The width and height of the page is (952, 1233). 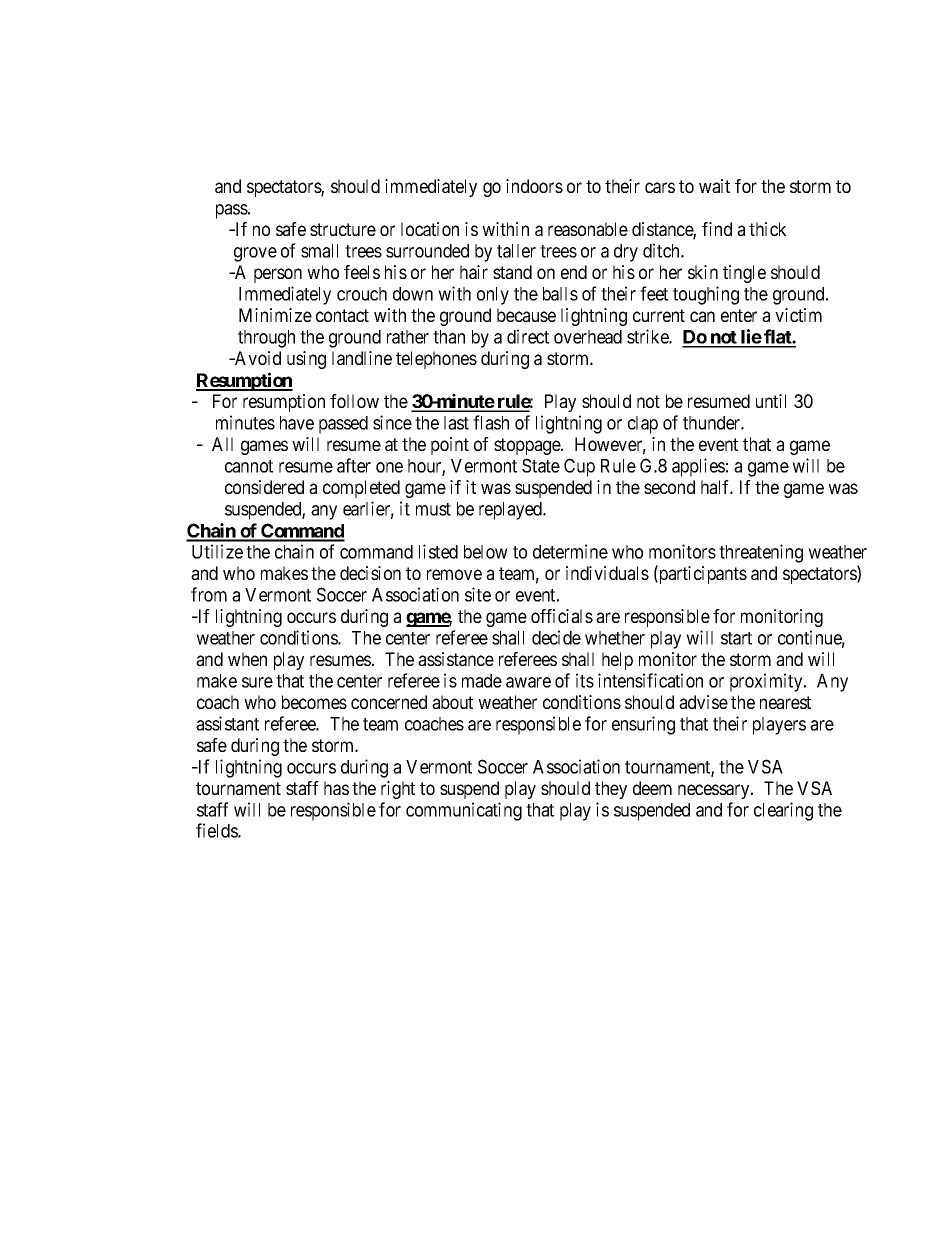 I want to click on indoors, so click(x=534, y=186).
